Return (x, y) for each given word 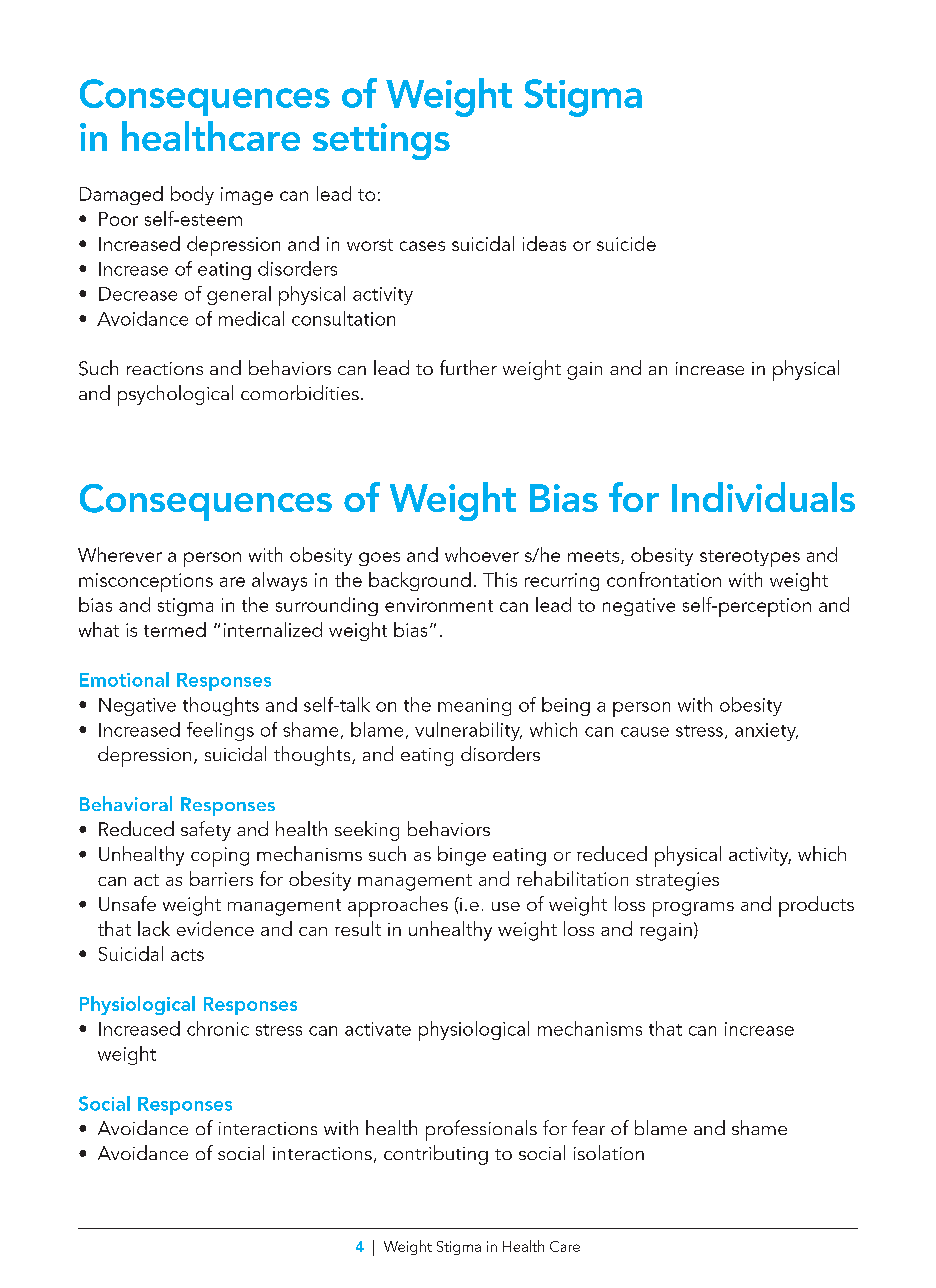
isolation (609, 1152)
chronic (218, 1028)
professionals (481, 1130)
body (192, 195)
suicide (626, 243)
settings (381, 141)
